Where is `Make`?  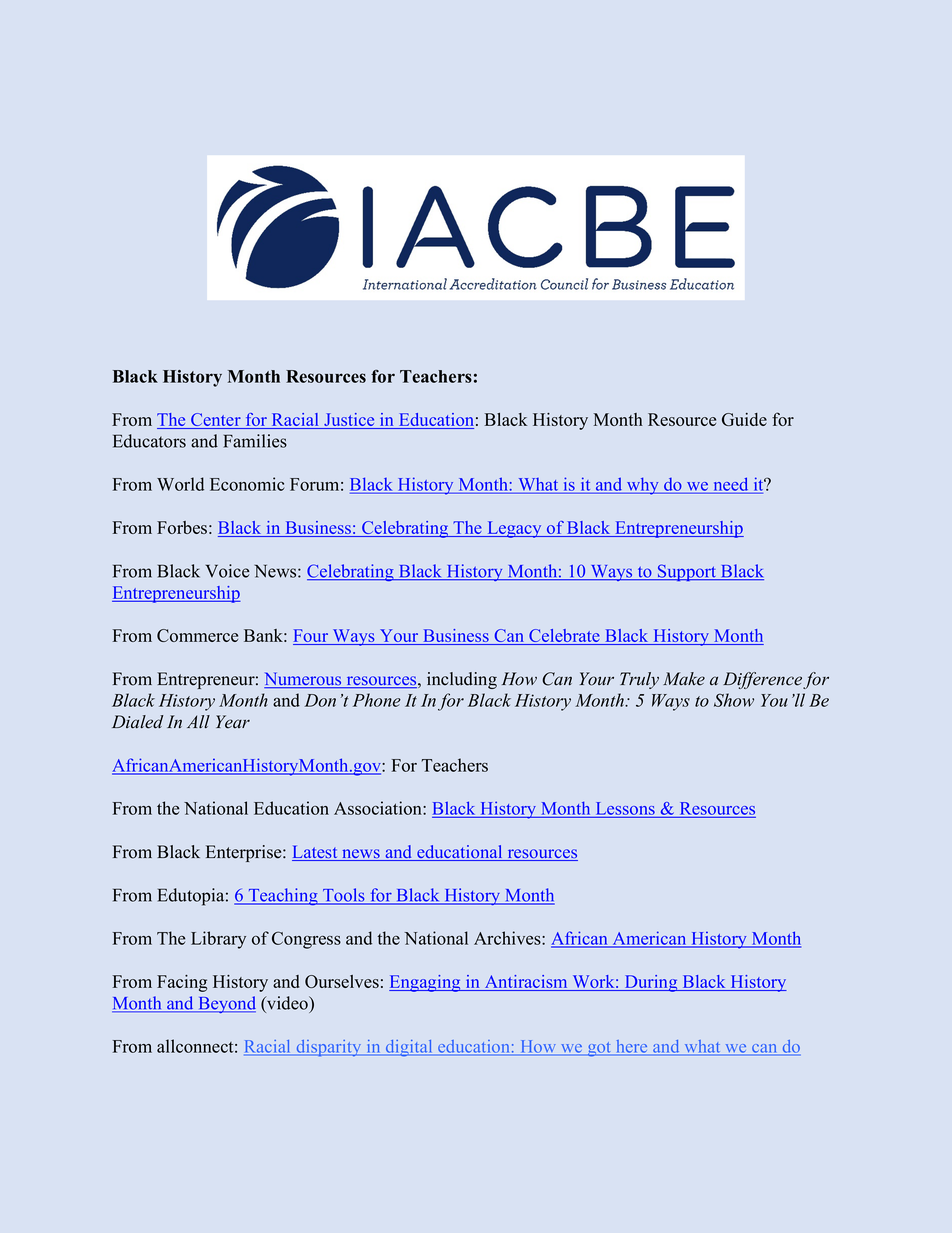 Make is located at coordinates (684, 679).
